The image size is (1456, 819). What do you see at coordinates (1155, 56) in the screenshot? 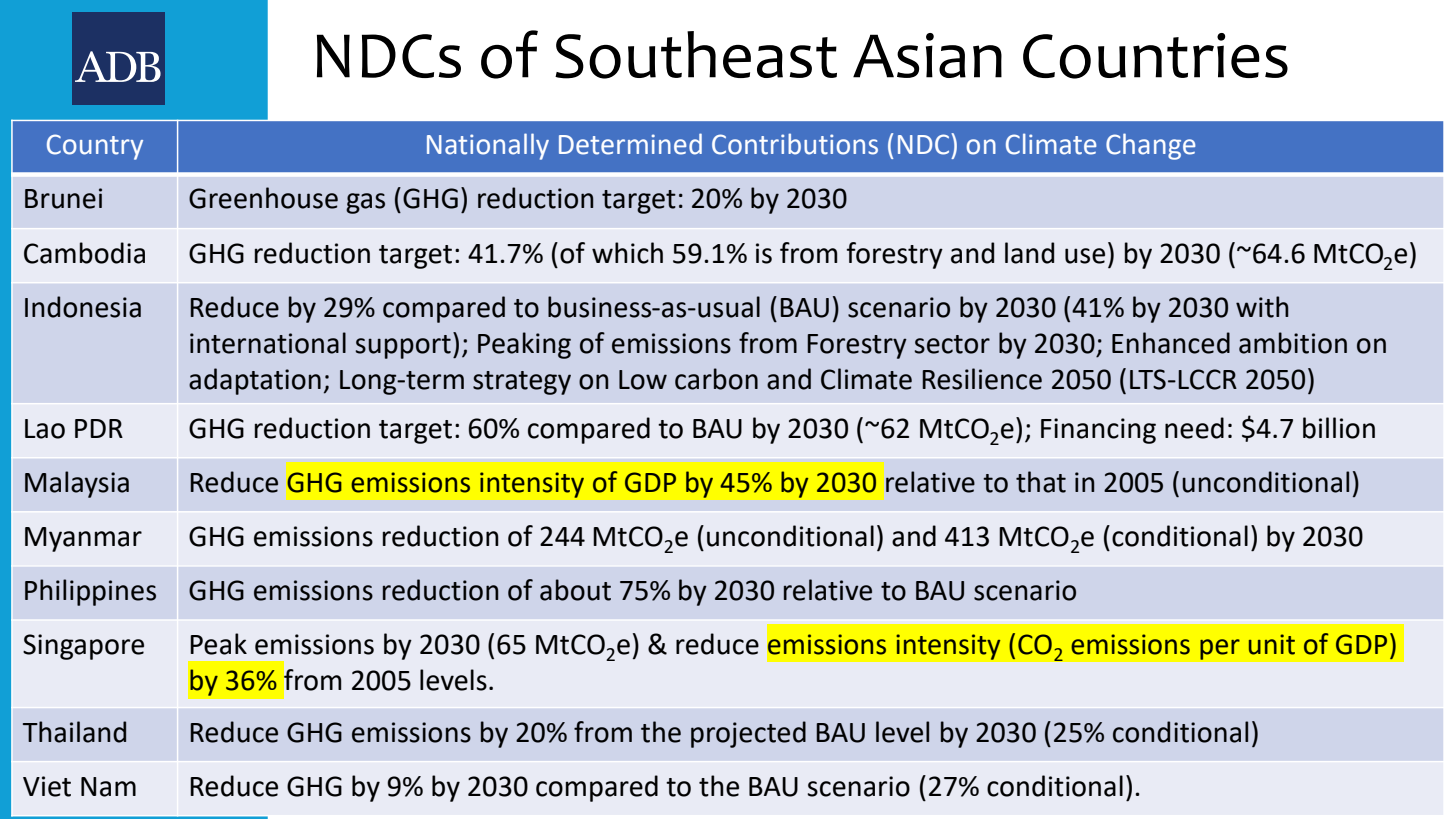
I see `Countries` at bounding box center [1155, 56].
